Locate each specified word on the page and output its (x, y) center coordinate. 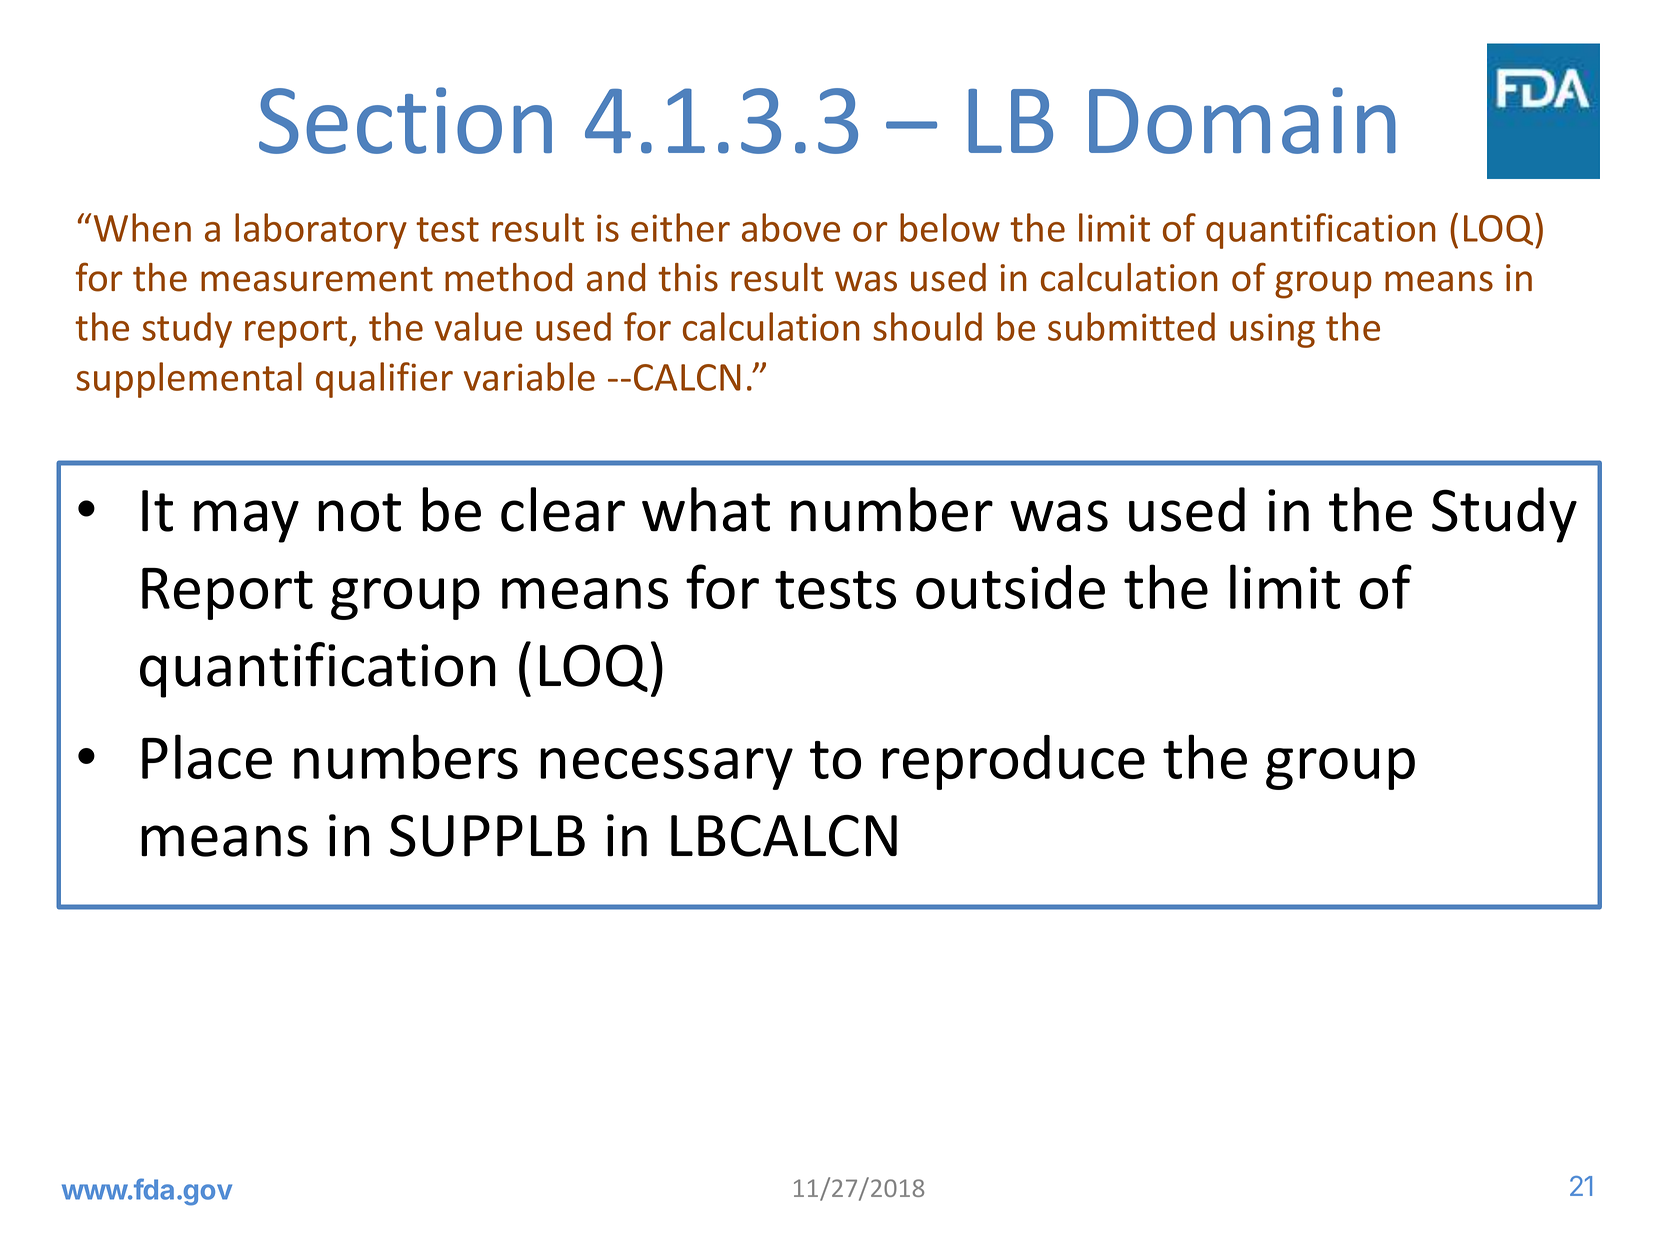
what (706, 509)
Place (207, 756)
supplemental (189, 380)
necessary (666, 769)
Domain (1242, 120)
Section (405, 120)
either (680, 227)
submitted (1131, 326)
